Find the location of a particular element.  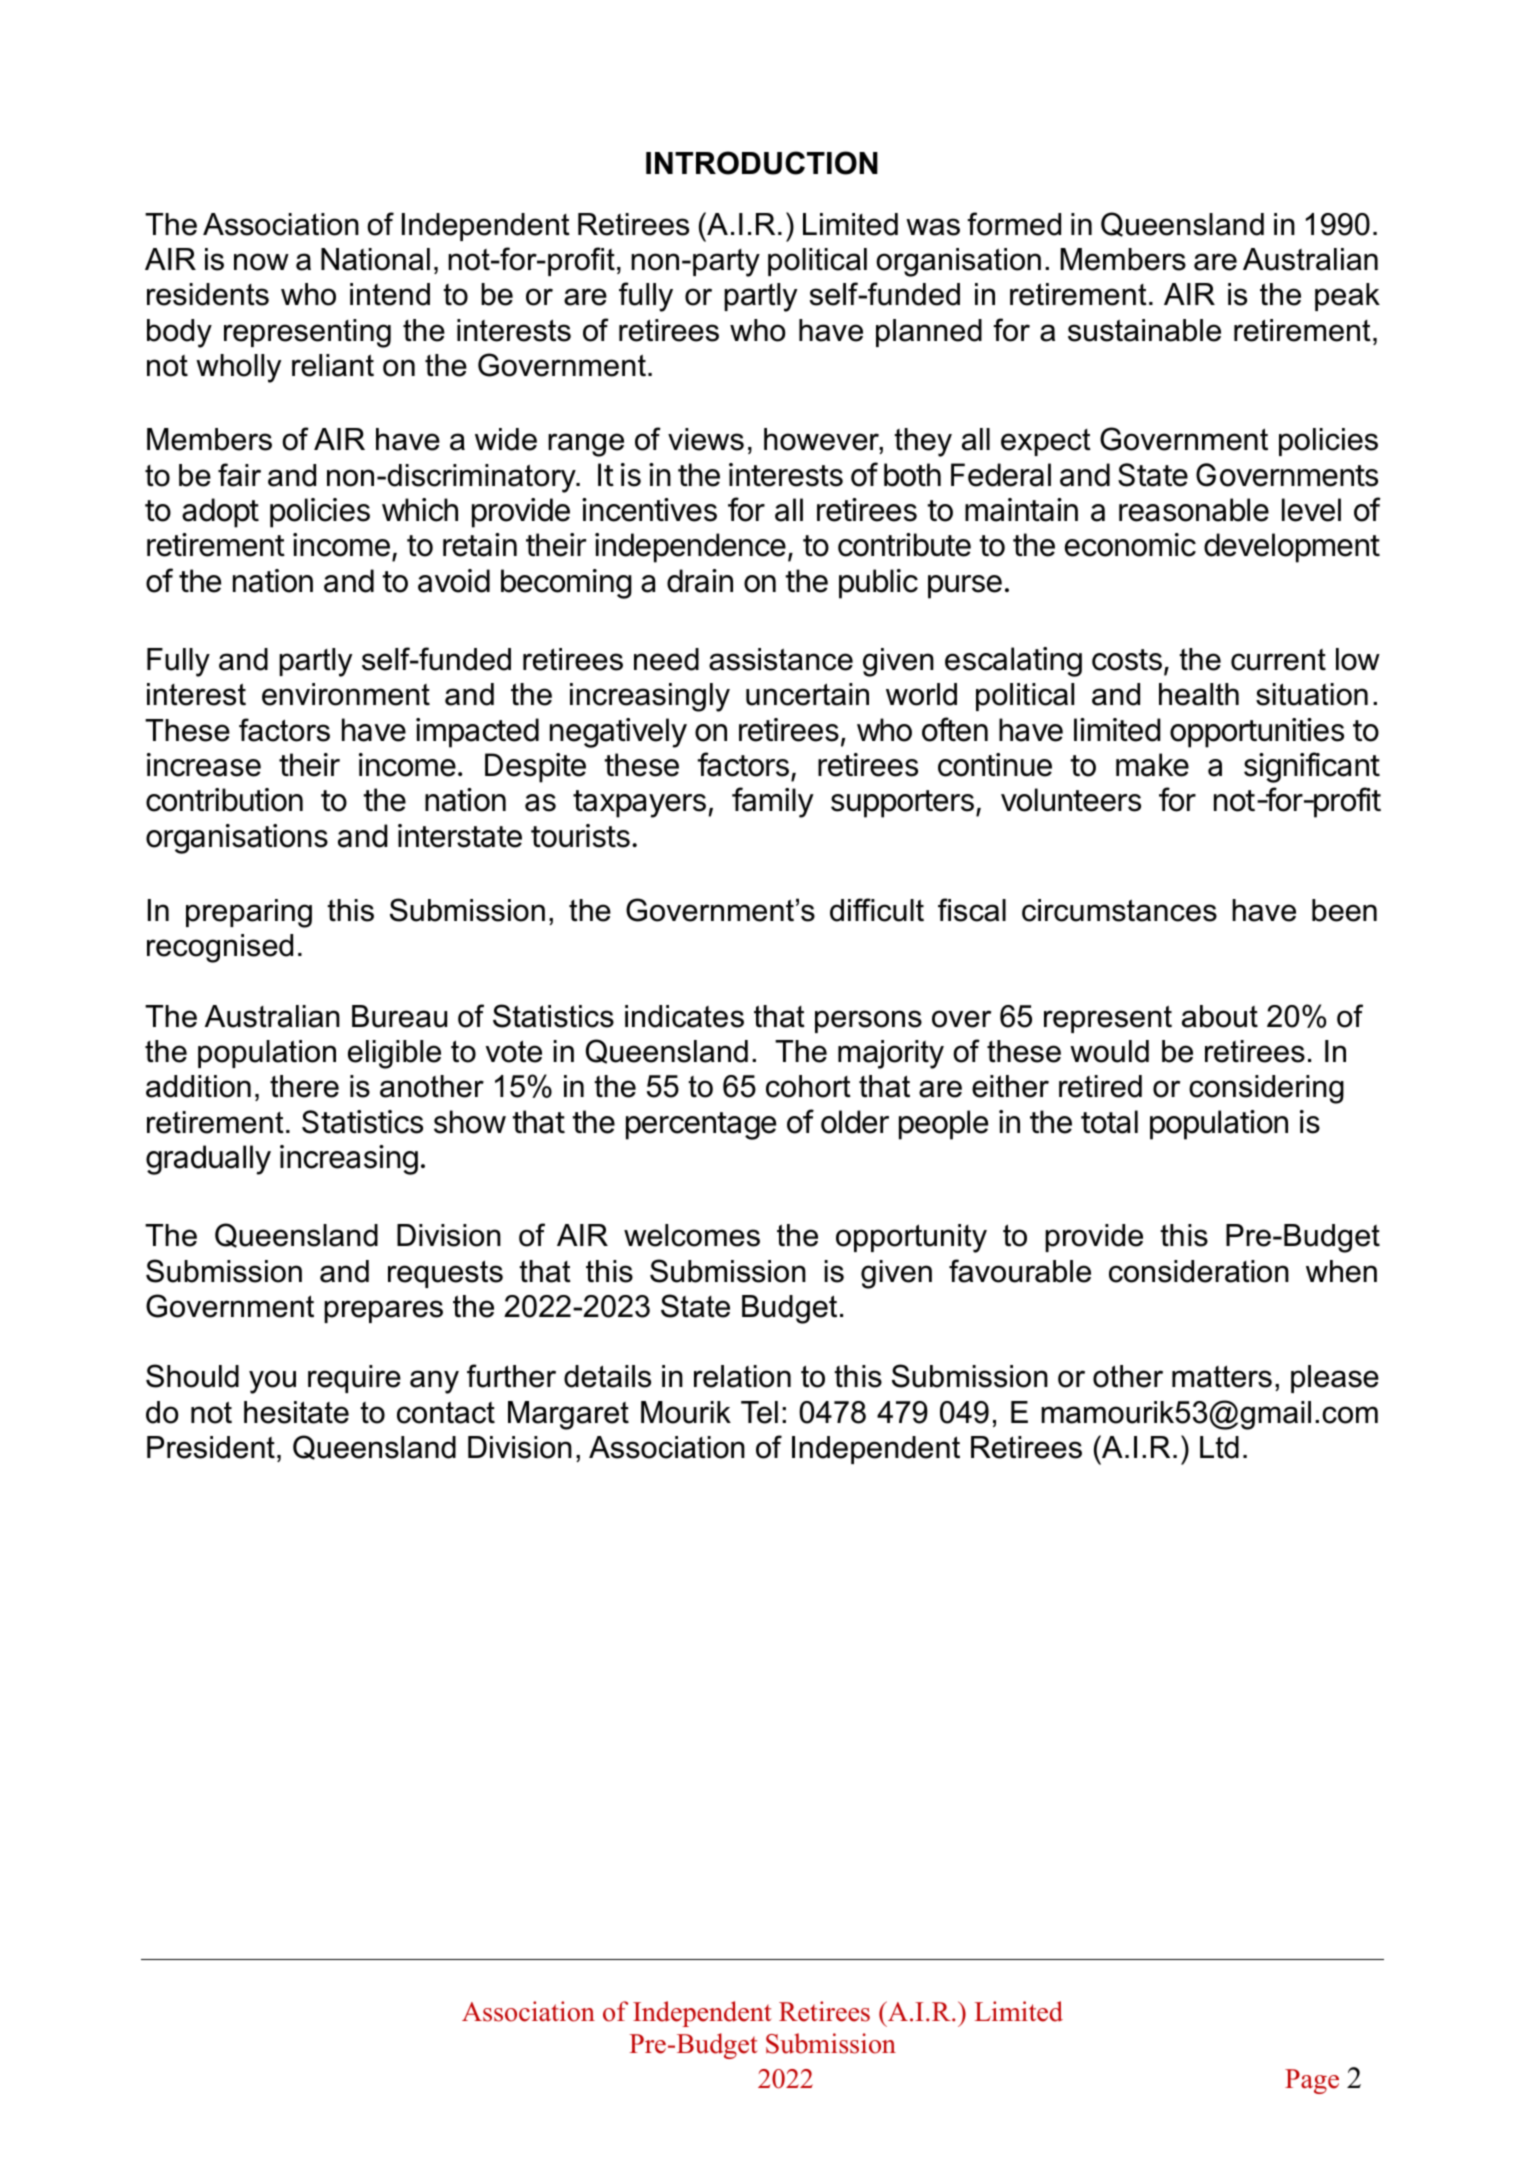

President is located at coordinates (211, 1447).
